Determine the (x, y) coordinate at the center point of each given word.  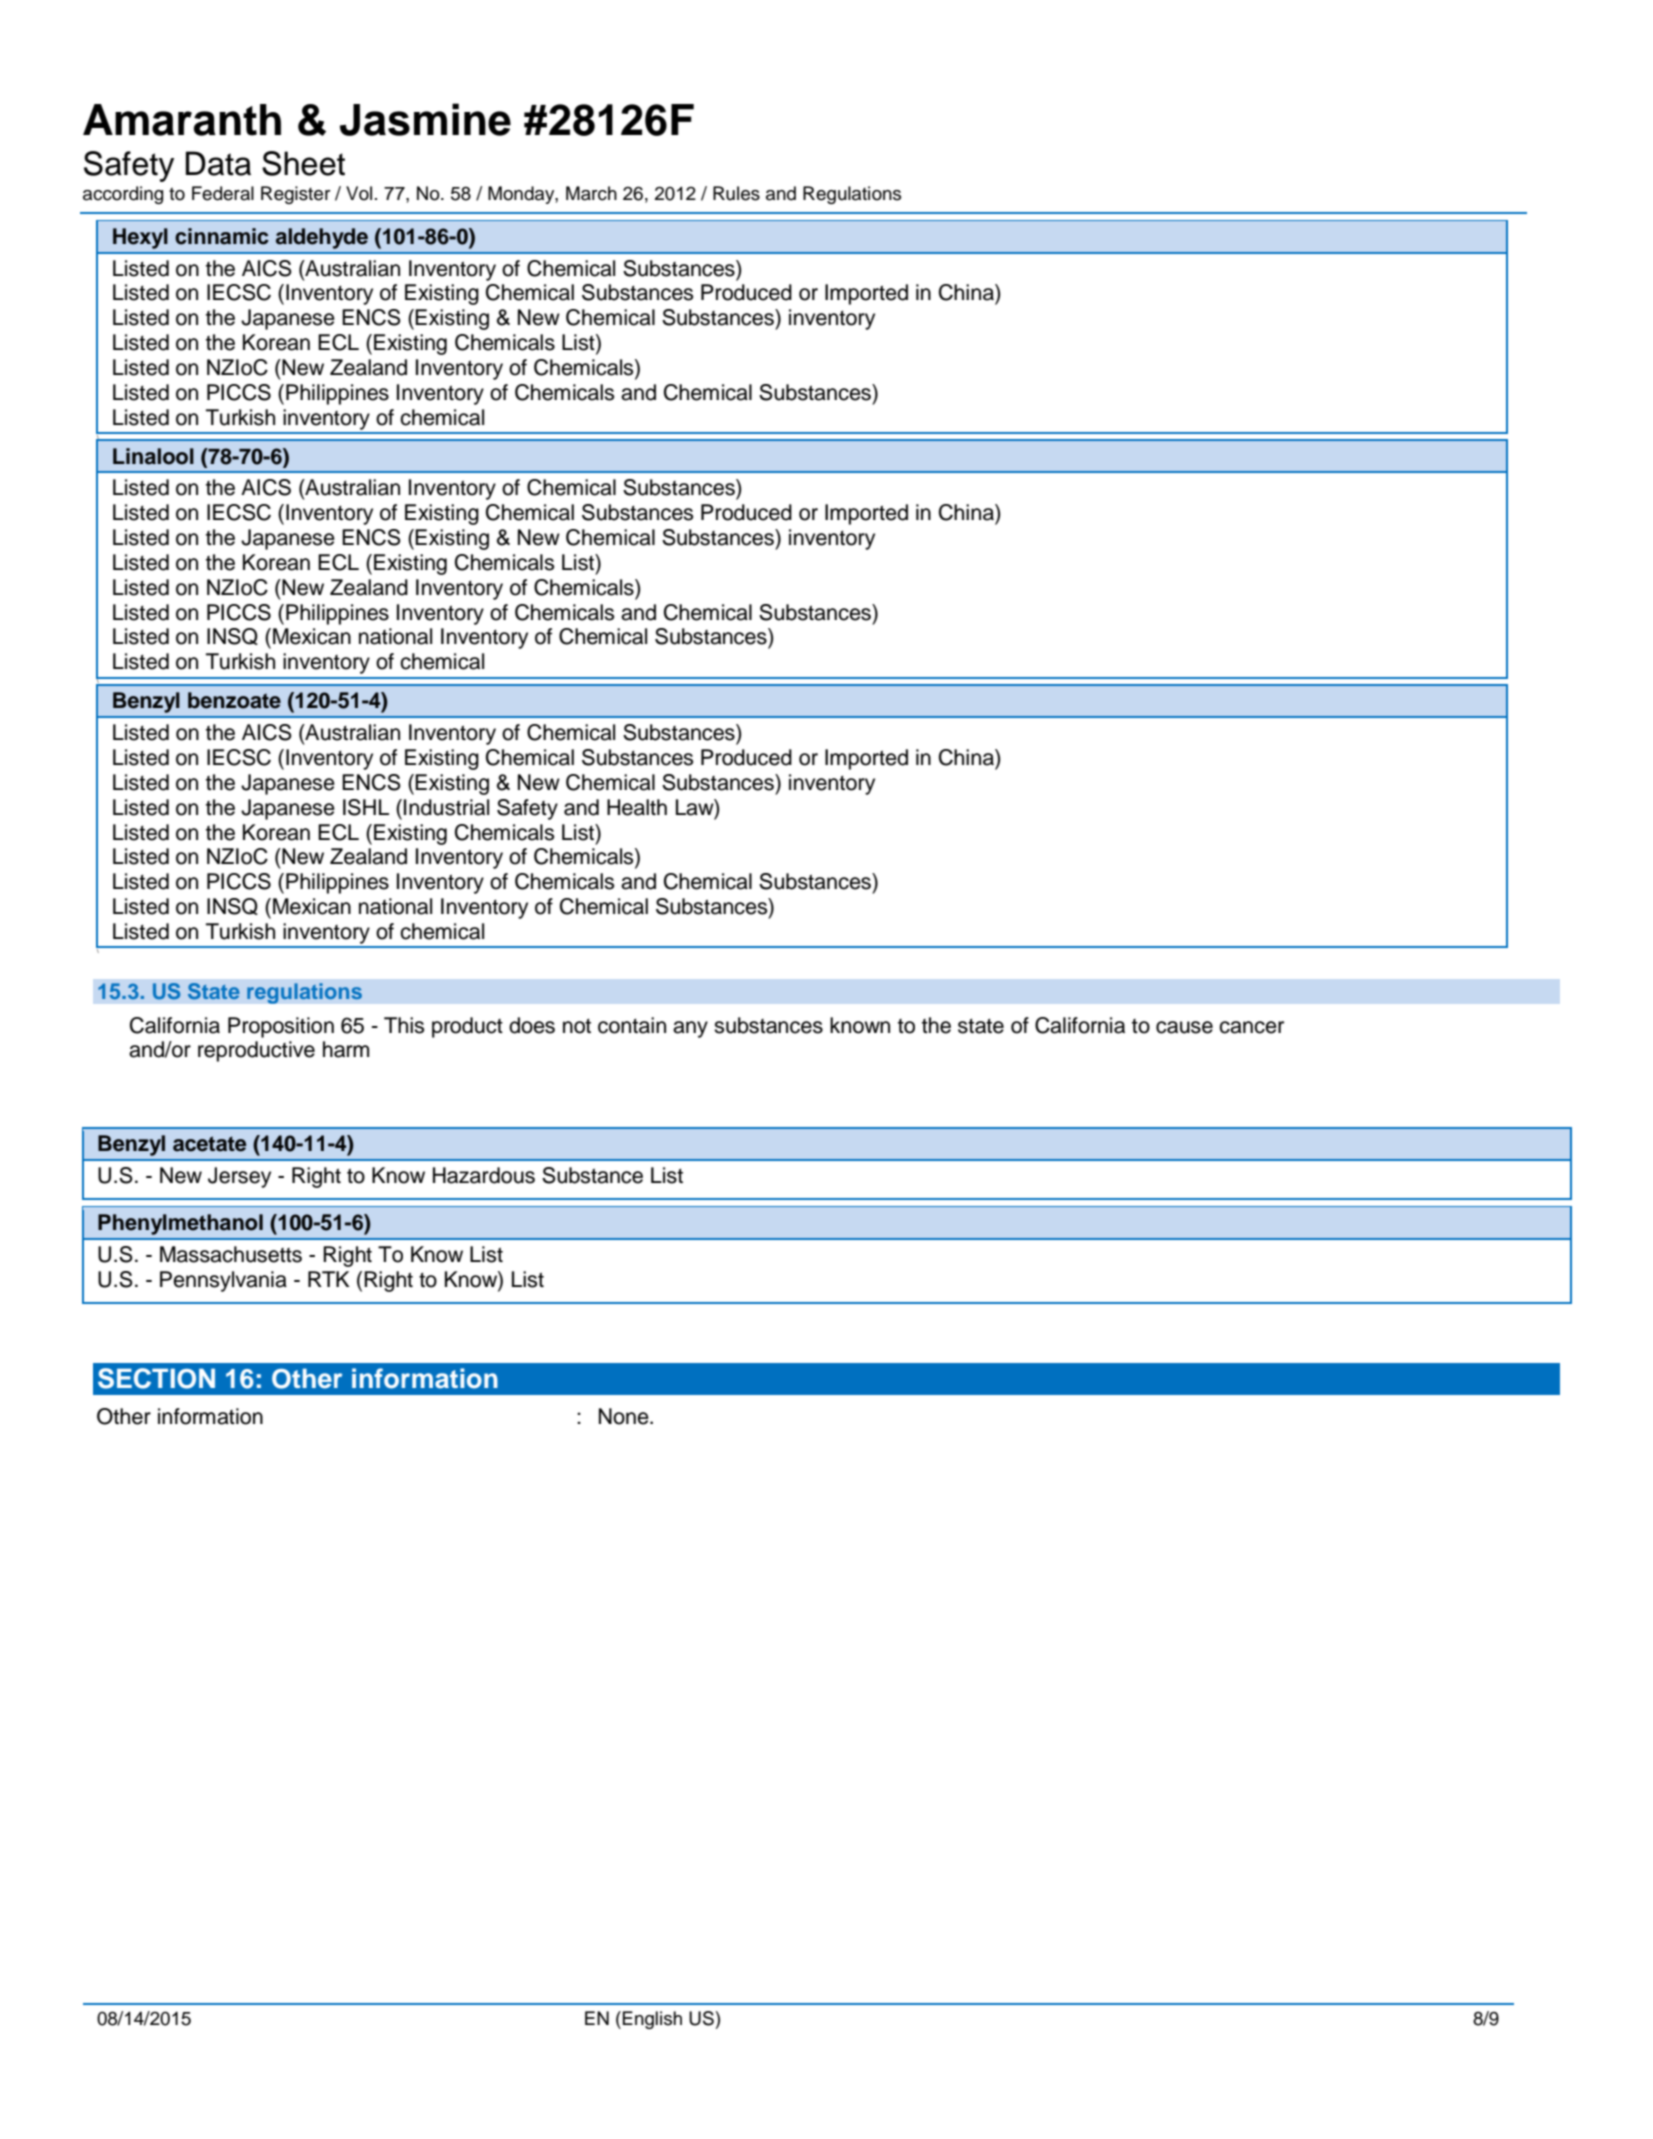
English (652, 2020)
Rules (736, 193)
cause (1184, 1027)
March (591, 193)
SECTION (156, 1378)
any (690, 1029)
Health (637, 807)
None (625, 1416)
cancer (1251, 1027)
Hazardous (484, 1175)
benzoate (234, 700)
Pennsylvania (223, 1281)
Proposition (281, 1027)
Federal (223, 193)
